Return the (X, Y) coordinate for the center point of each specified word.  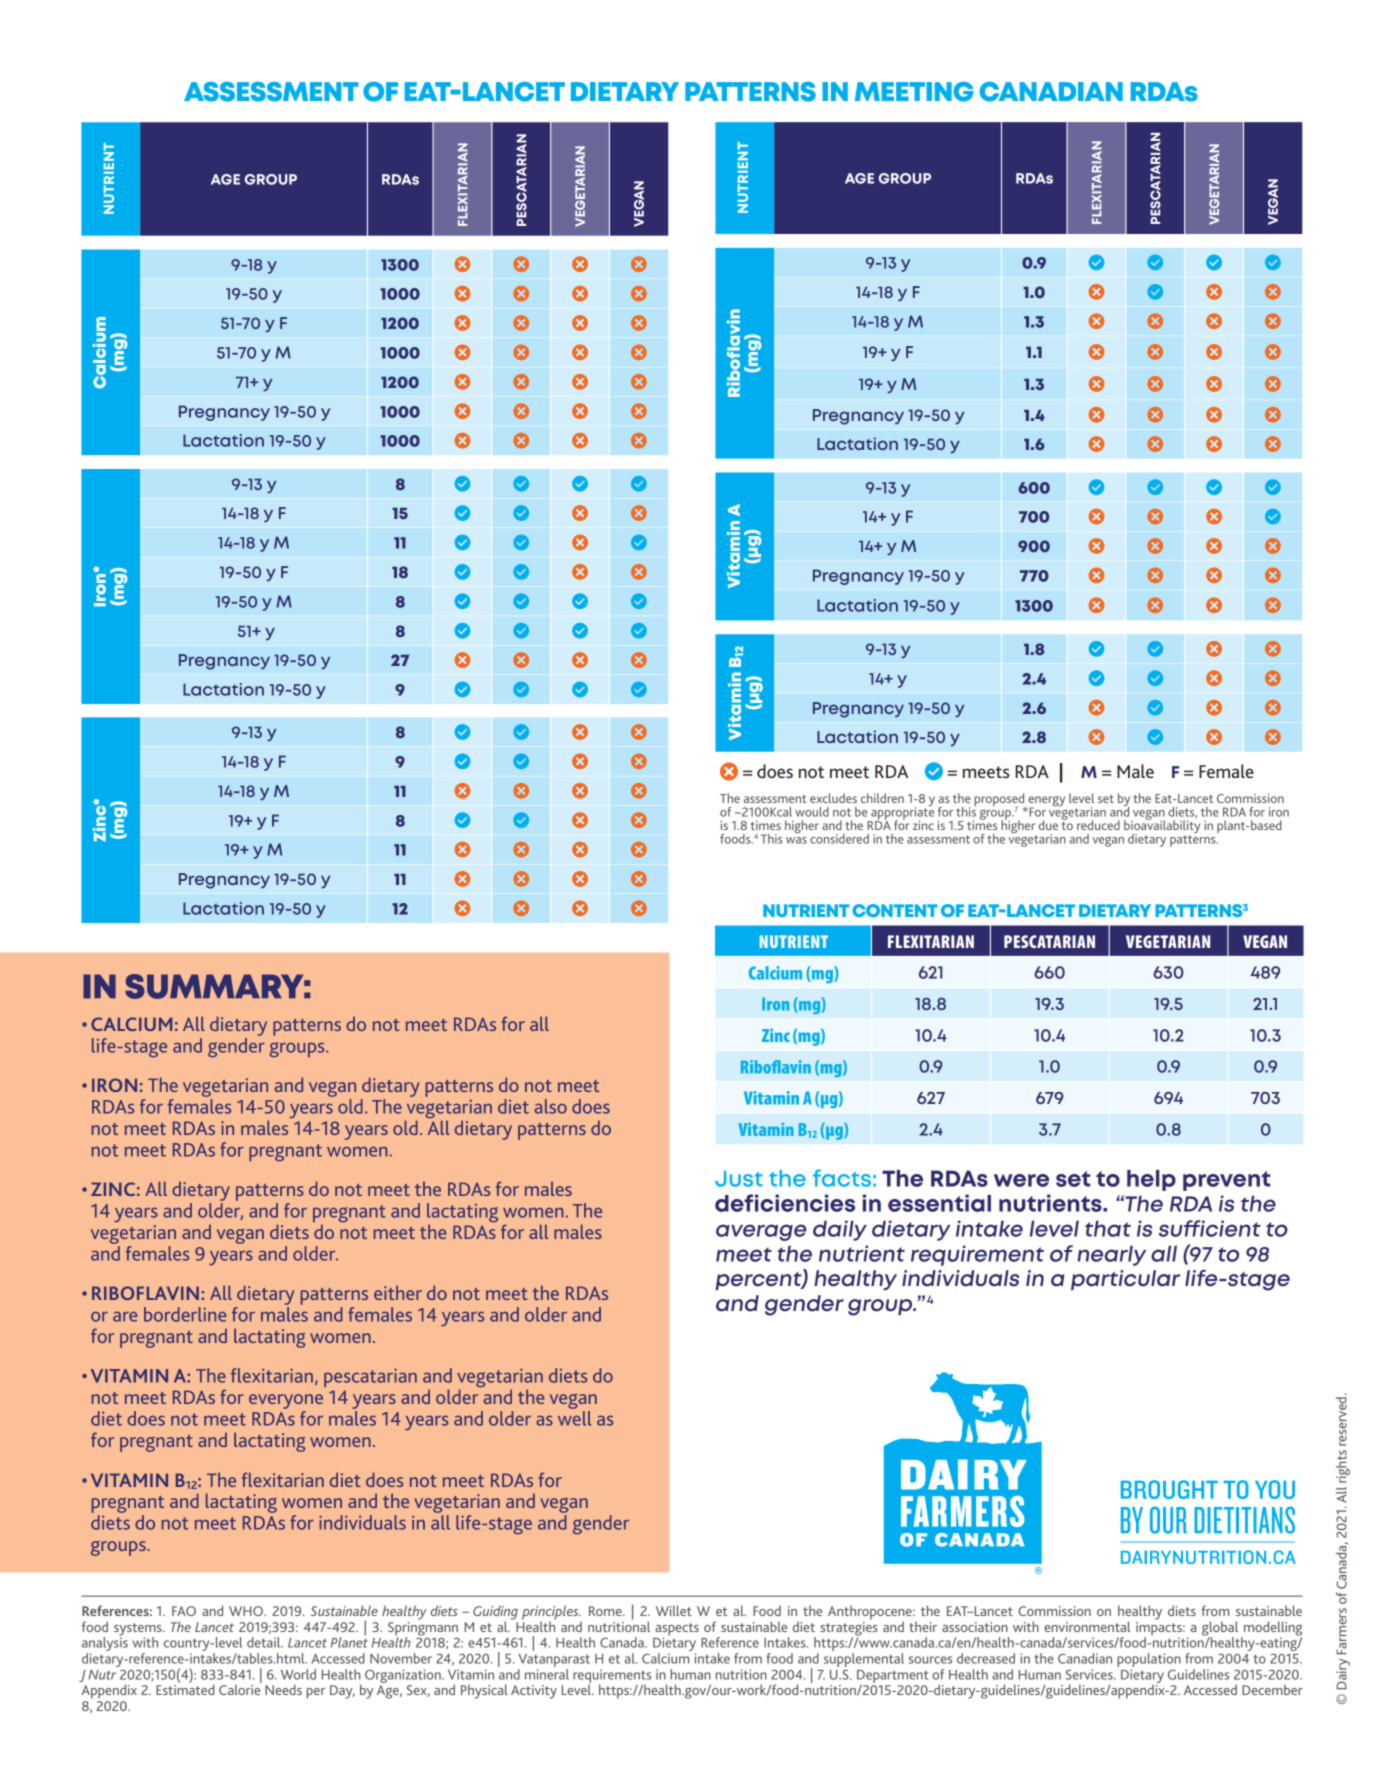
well (575, 1418)
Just (739, 1179)
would (812, 812)
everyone (286, 1401)
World (298, 1674)
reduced (1098, 825)
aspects (677, 1630)
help (1151, 1180)
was (796, 840)
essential (939, 1203)
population (1149, 1660)
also (550, 1106)
